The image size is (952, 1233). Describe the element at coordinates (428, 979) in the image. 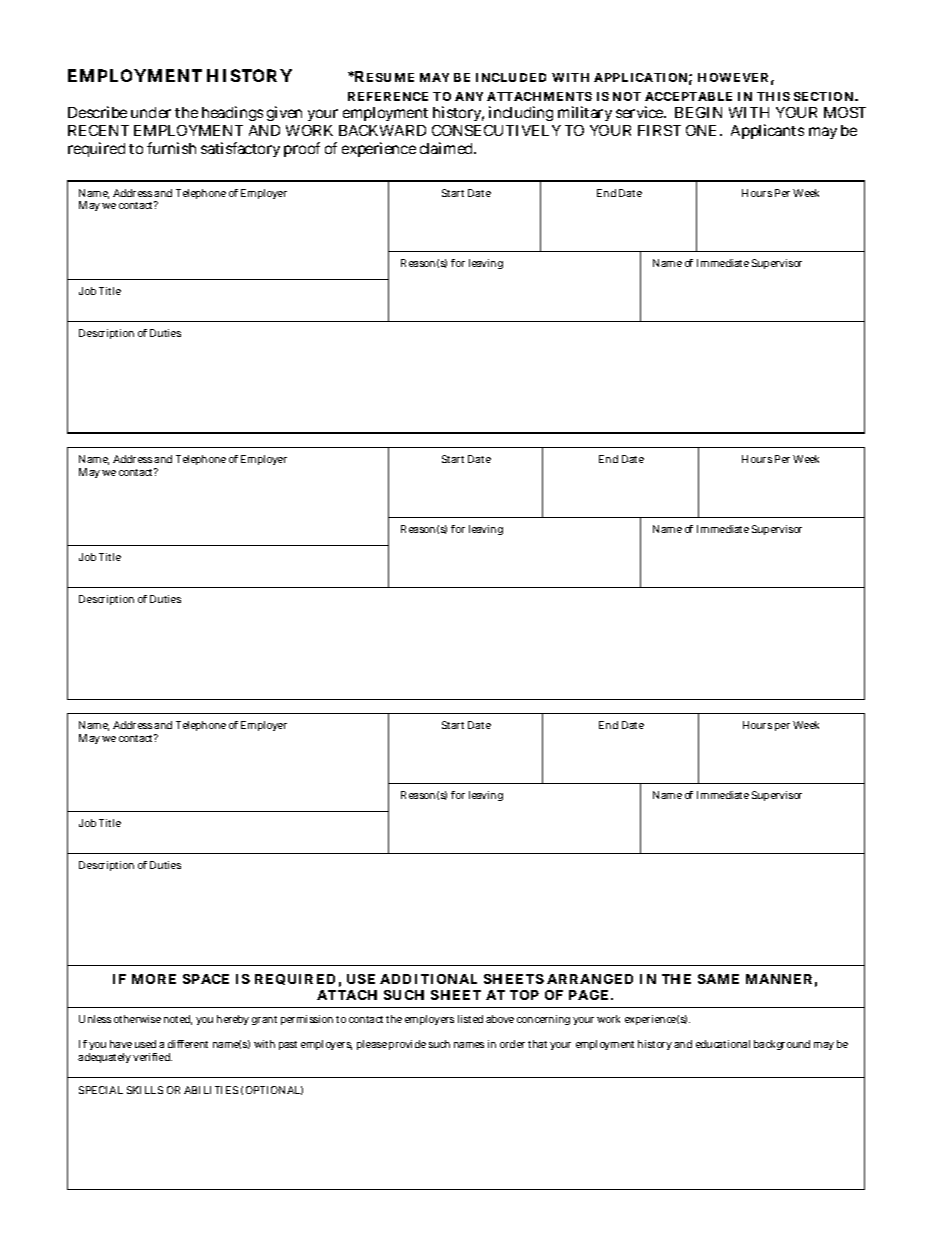

I see `ADDITIONAL` at that location.
